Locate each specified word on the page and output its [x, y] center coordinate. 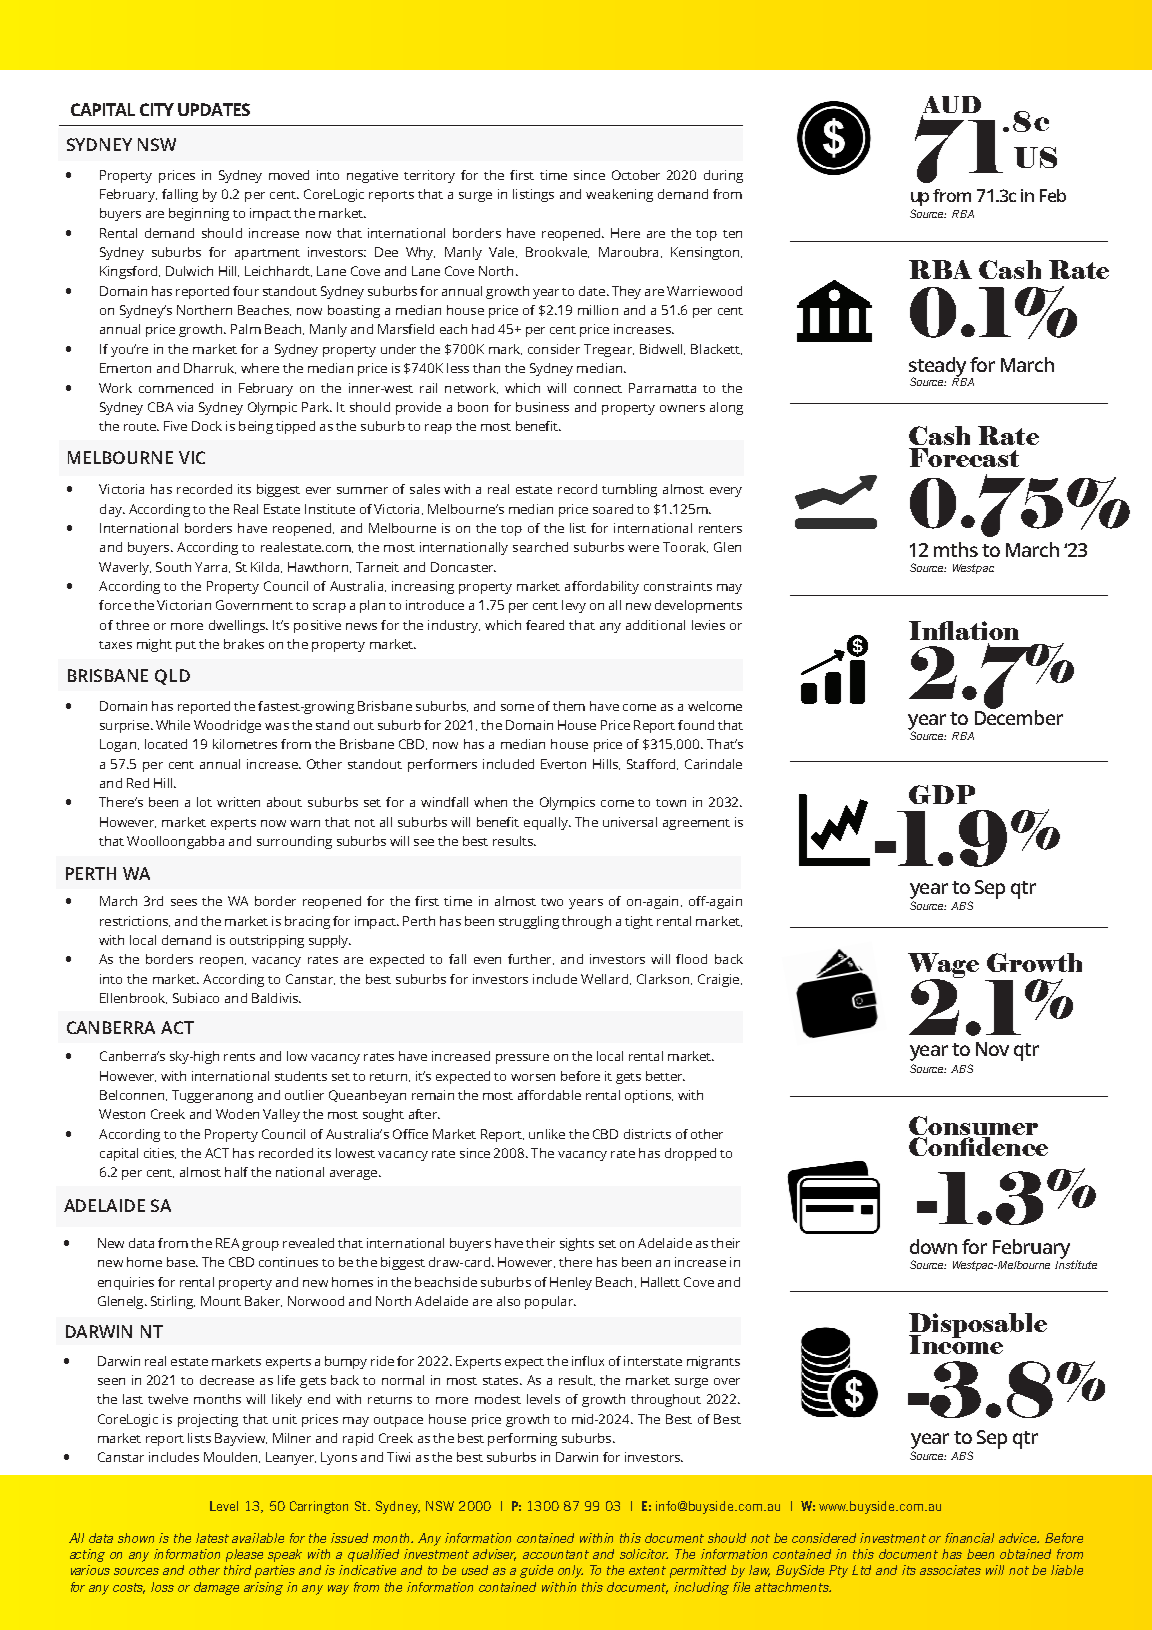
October [636, 175]
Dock [207, 426]
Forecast [964, 457]
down [933, 1246]
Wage [943, 966]
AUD [951, 106]
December [1019, 716]
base [182, 1262]
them [569, 706]
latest [212, 1538]
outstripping [267, 941]
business [542, 407]
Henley [571, 1283]
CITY [157, 109]
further [531, 959]
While [173, 725]
